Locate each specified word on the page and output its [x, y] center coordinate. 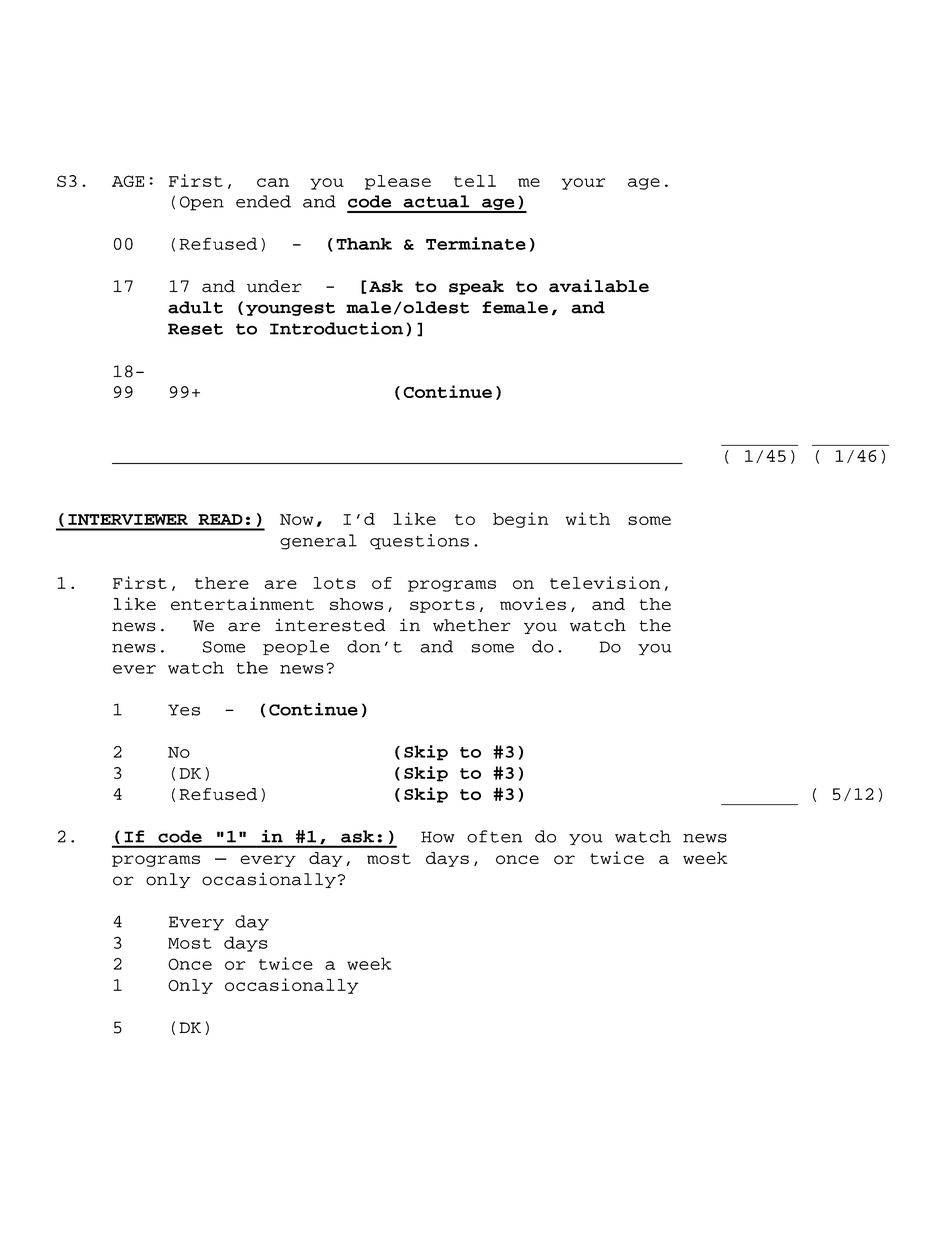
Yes [184, 710]
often [494, 836]
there [222, 583]
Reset [195, 329]
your [583, 184]
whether [472, 625]
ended [263, 201]
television [605, 582]
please [398, 182]
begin [521, 520]
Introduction [336, 328]
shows [356, 604]
